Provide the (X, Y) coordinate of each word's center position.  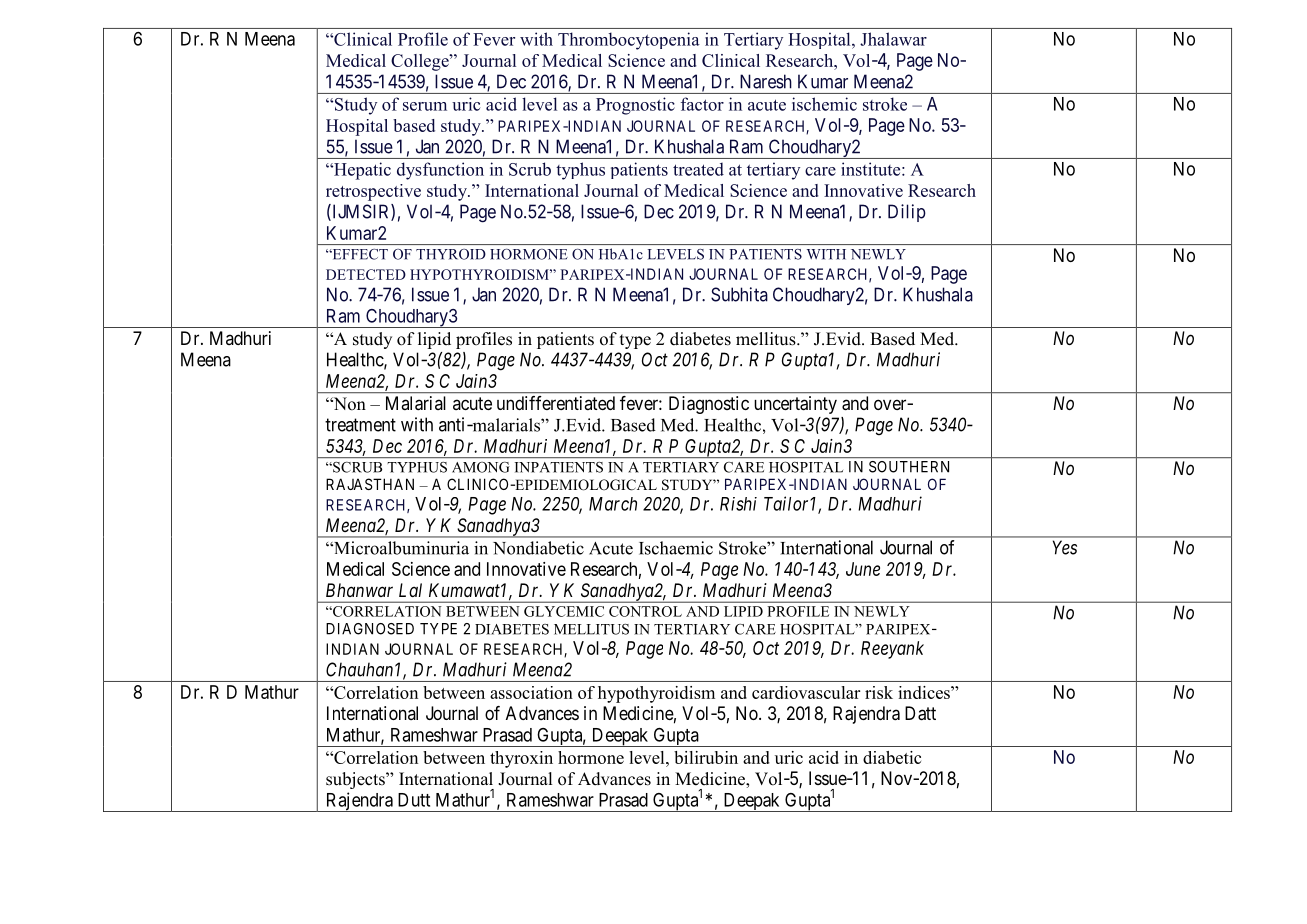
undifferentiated (556, 403)
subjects (356, 780)
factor (702, 104)
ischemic (824, 104)
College (421, 62)
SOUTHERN (909, 467)
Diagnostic (709, 405)
